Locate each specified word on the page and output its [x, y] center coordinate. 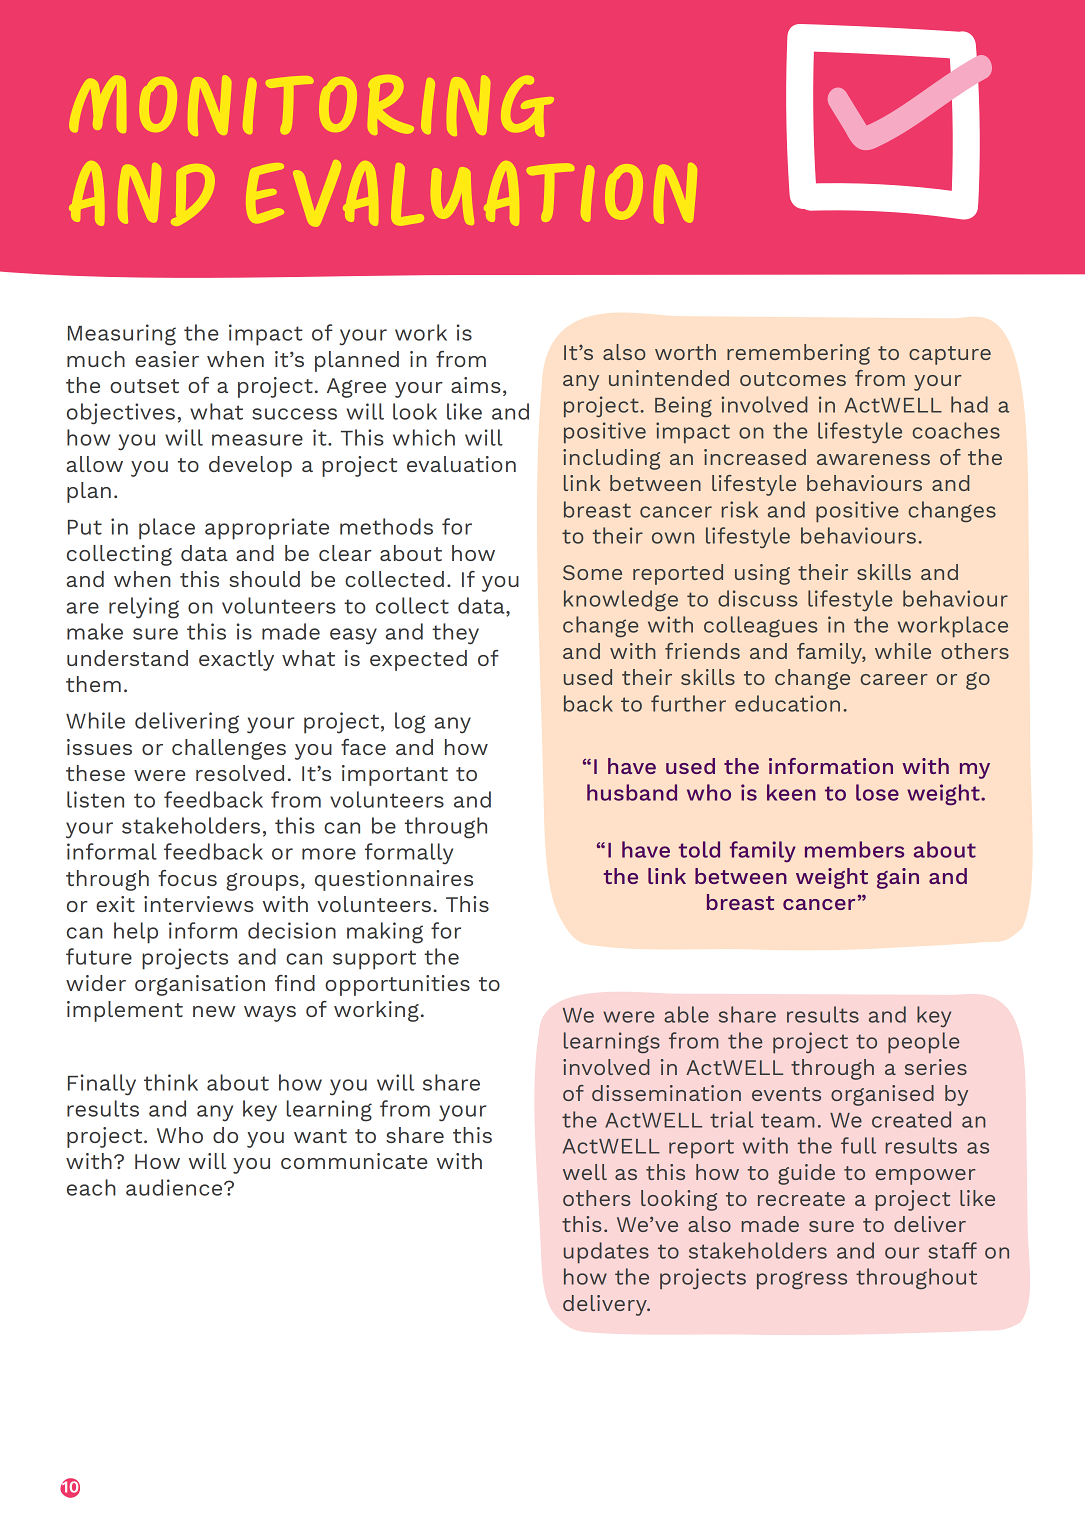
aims [476, 385]
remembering [798, 354]
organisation [200, 985]
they [455, 634]
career [894, 679]
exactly [236, 660]
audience [175, 1187]
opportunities [397, 985]
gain [898, 878]
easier [167, 359]
